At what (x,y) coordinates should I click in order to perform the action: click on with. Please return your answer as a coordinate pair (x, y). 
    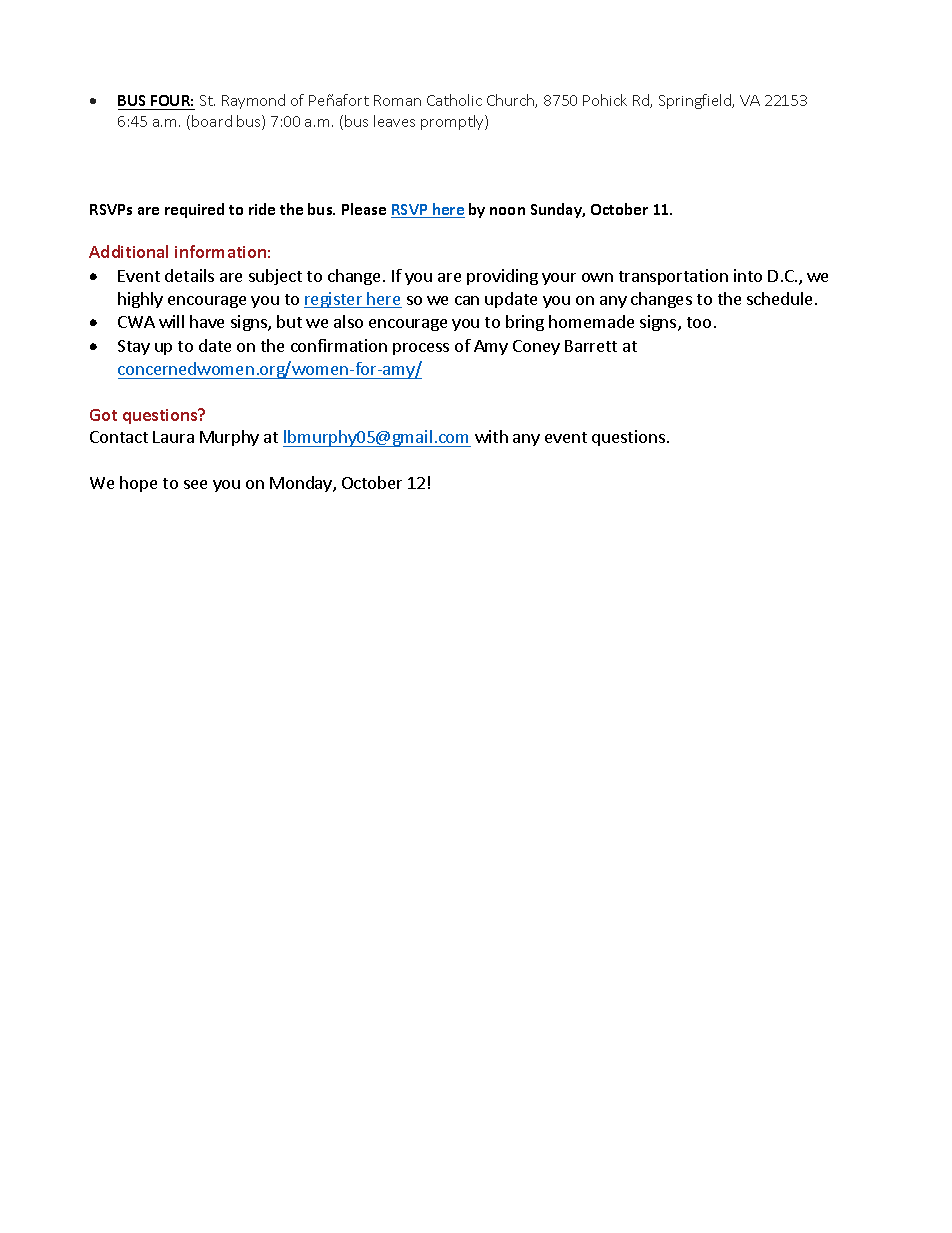
    Looking at the image, I should click on (491, 436).
